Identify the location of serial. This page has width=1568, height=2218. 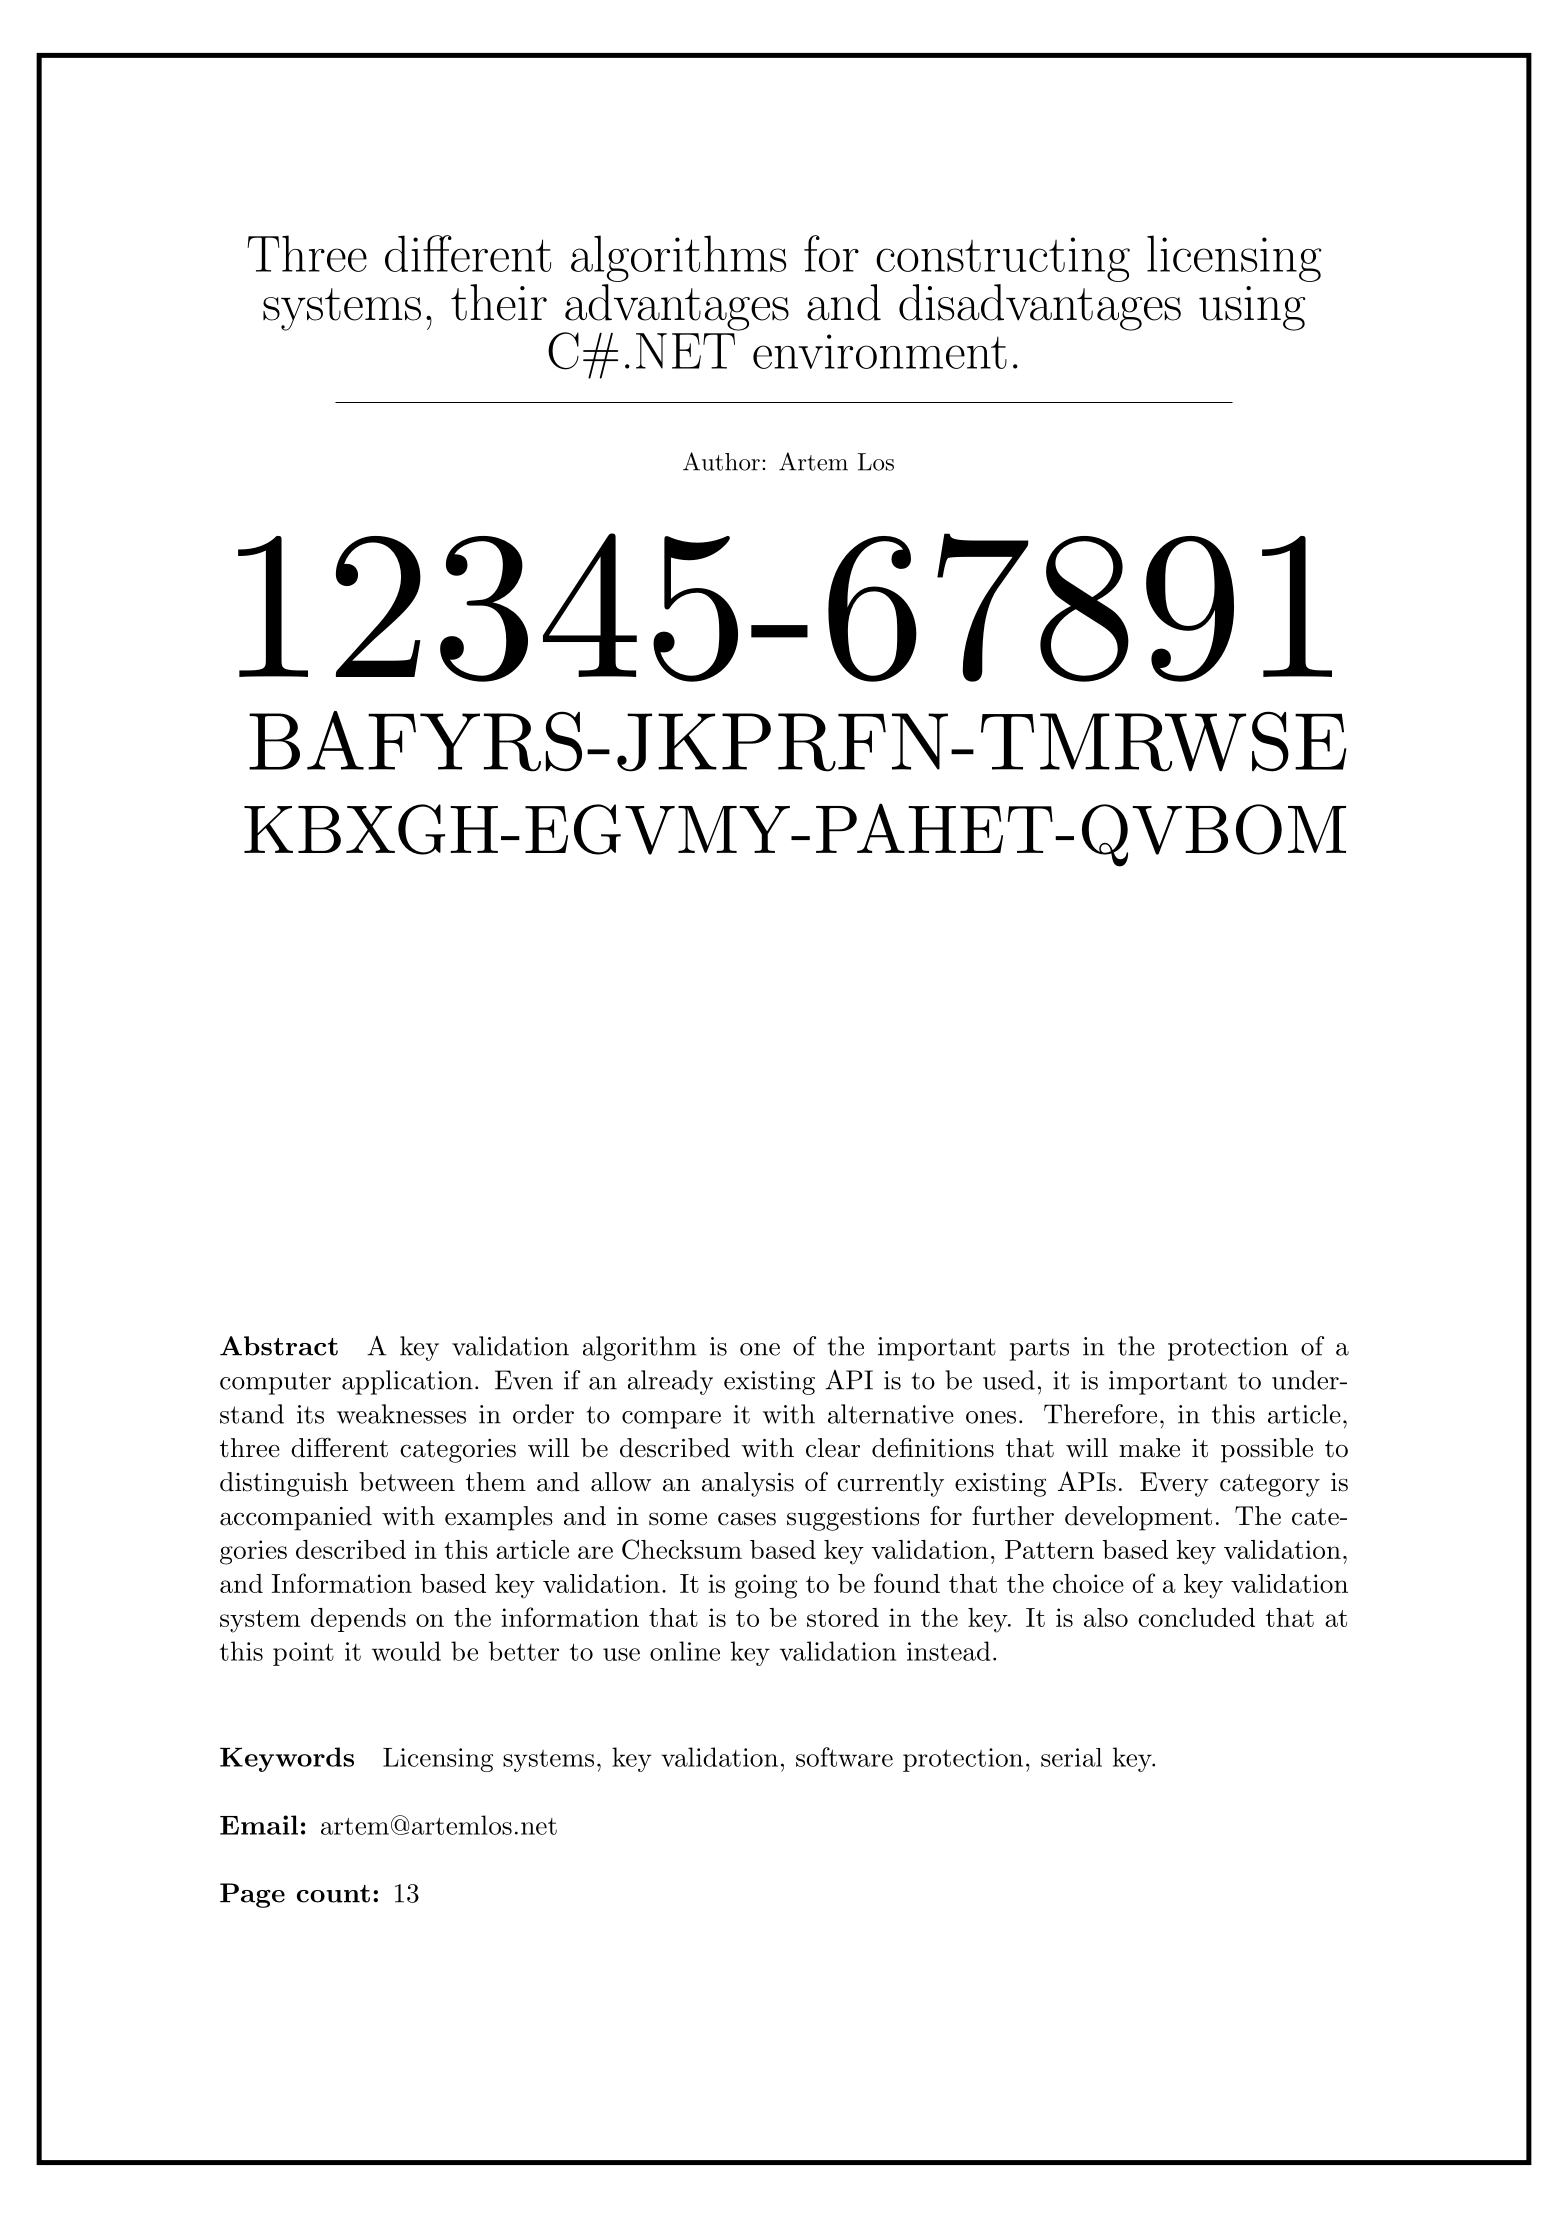
(1071, 1757).
